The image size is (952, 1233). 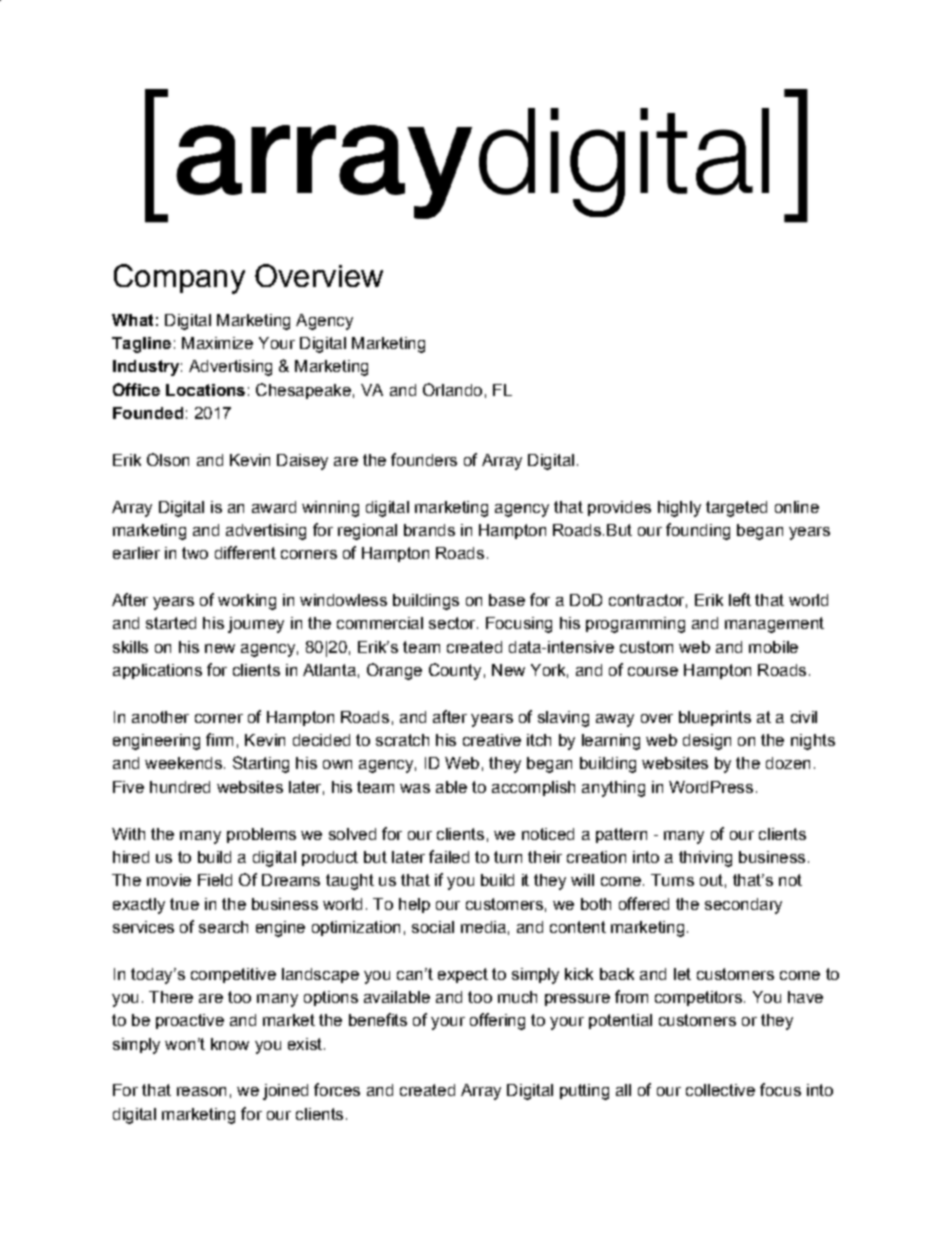 What do you see at coordinates (201, 1091) in the screenshot?
I see `reason` at bounding box center [201, 1091].
